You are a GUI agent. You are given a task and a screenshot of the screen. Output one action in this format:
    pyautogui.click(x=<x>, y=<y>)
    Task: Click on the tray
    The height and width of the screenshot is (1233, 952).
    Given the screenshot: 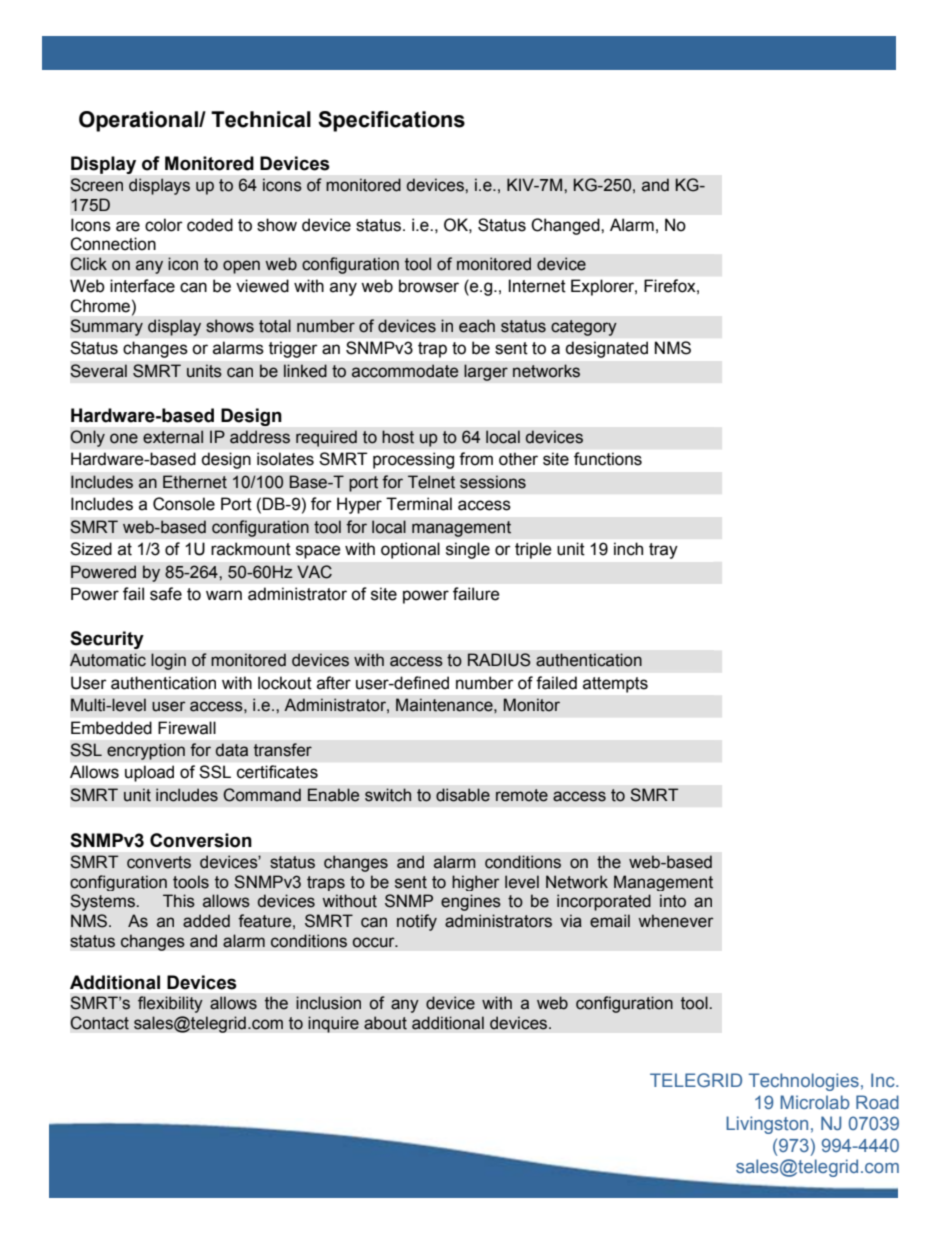 What is the action you would take?
    pyautogui.click(x=663, y=551)
